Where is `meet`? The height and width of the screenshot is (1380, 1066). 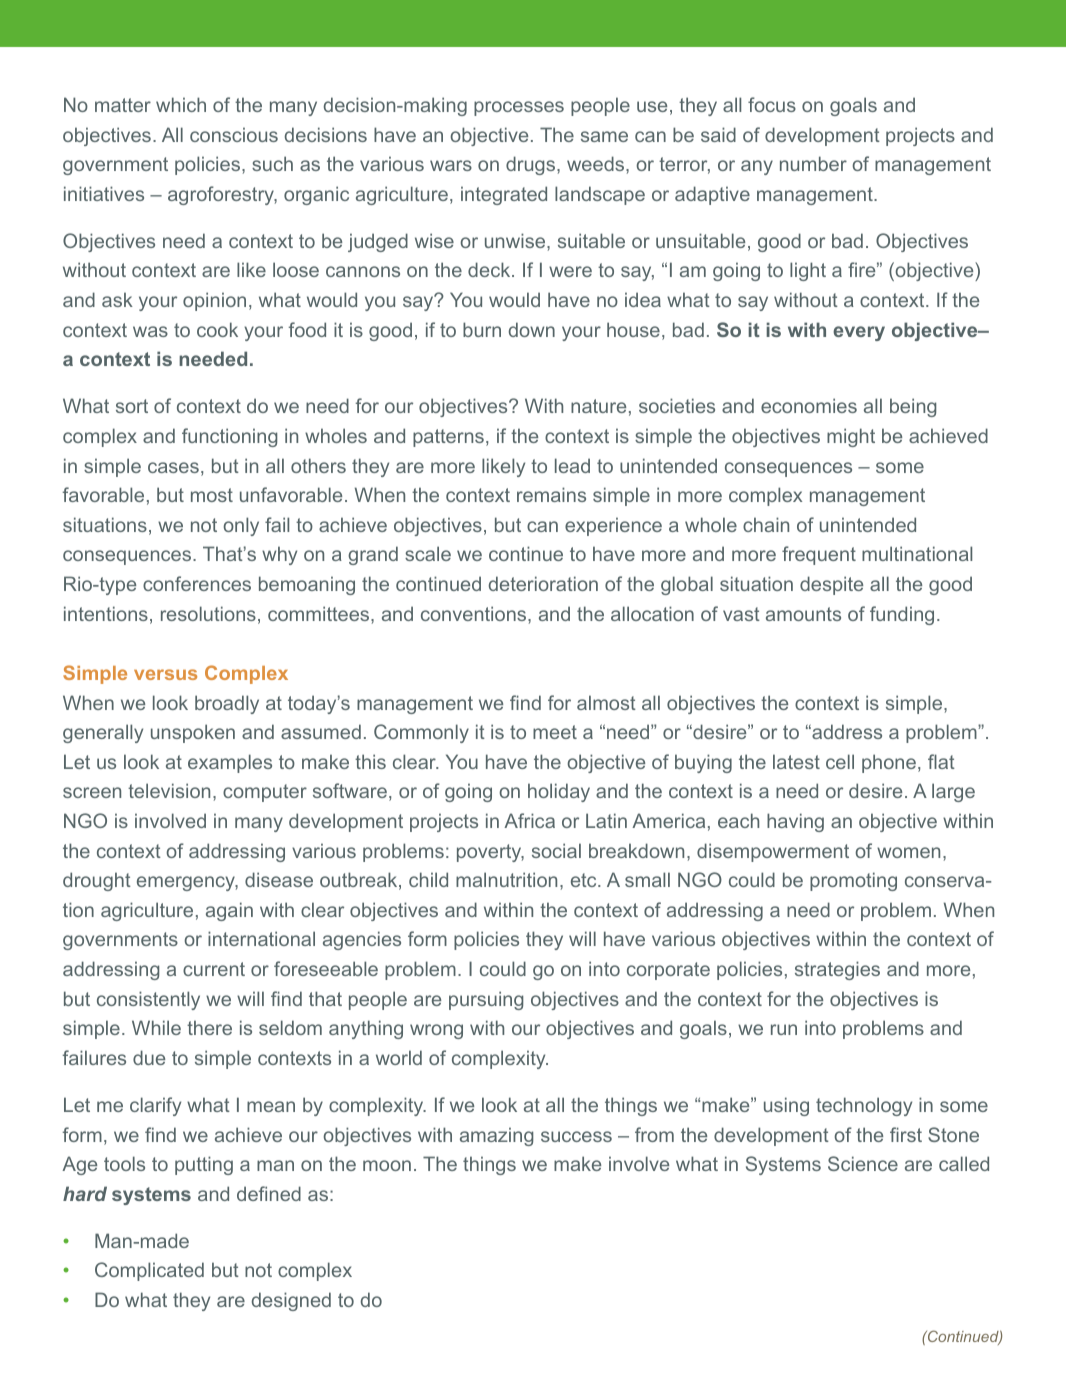
meet is located at coordinates (555, 732).
